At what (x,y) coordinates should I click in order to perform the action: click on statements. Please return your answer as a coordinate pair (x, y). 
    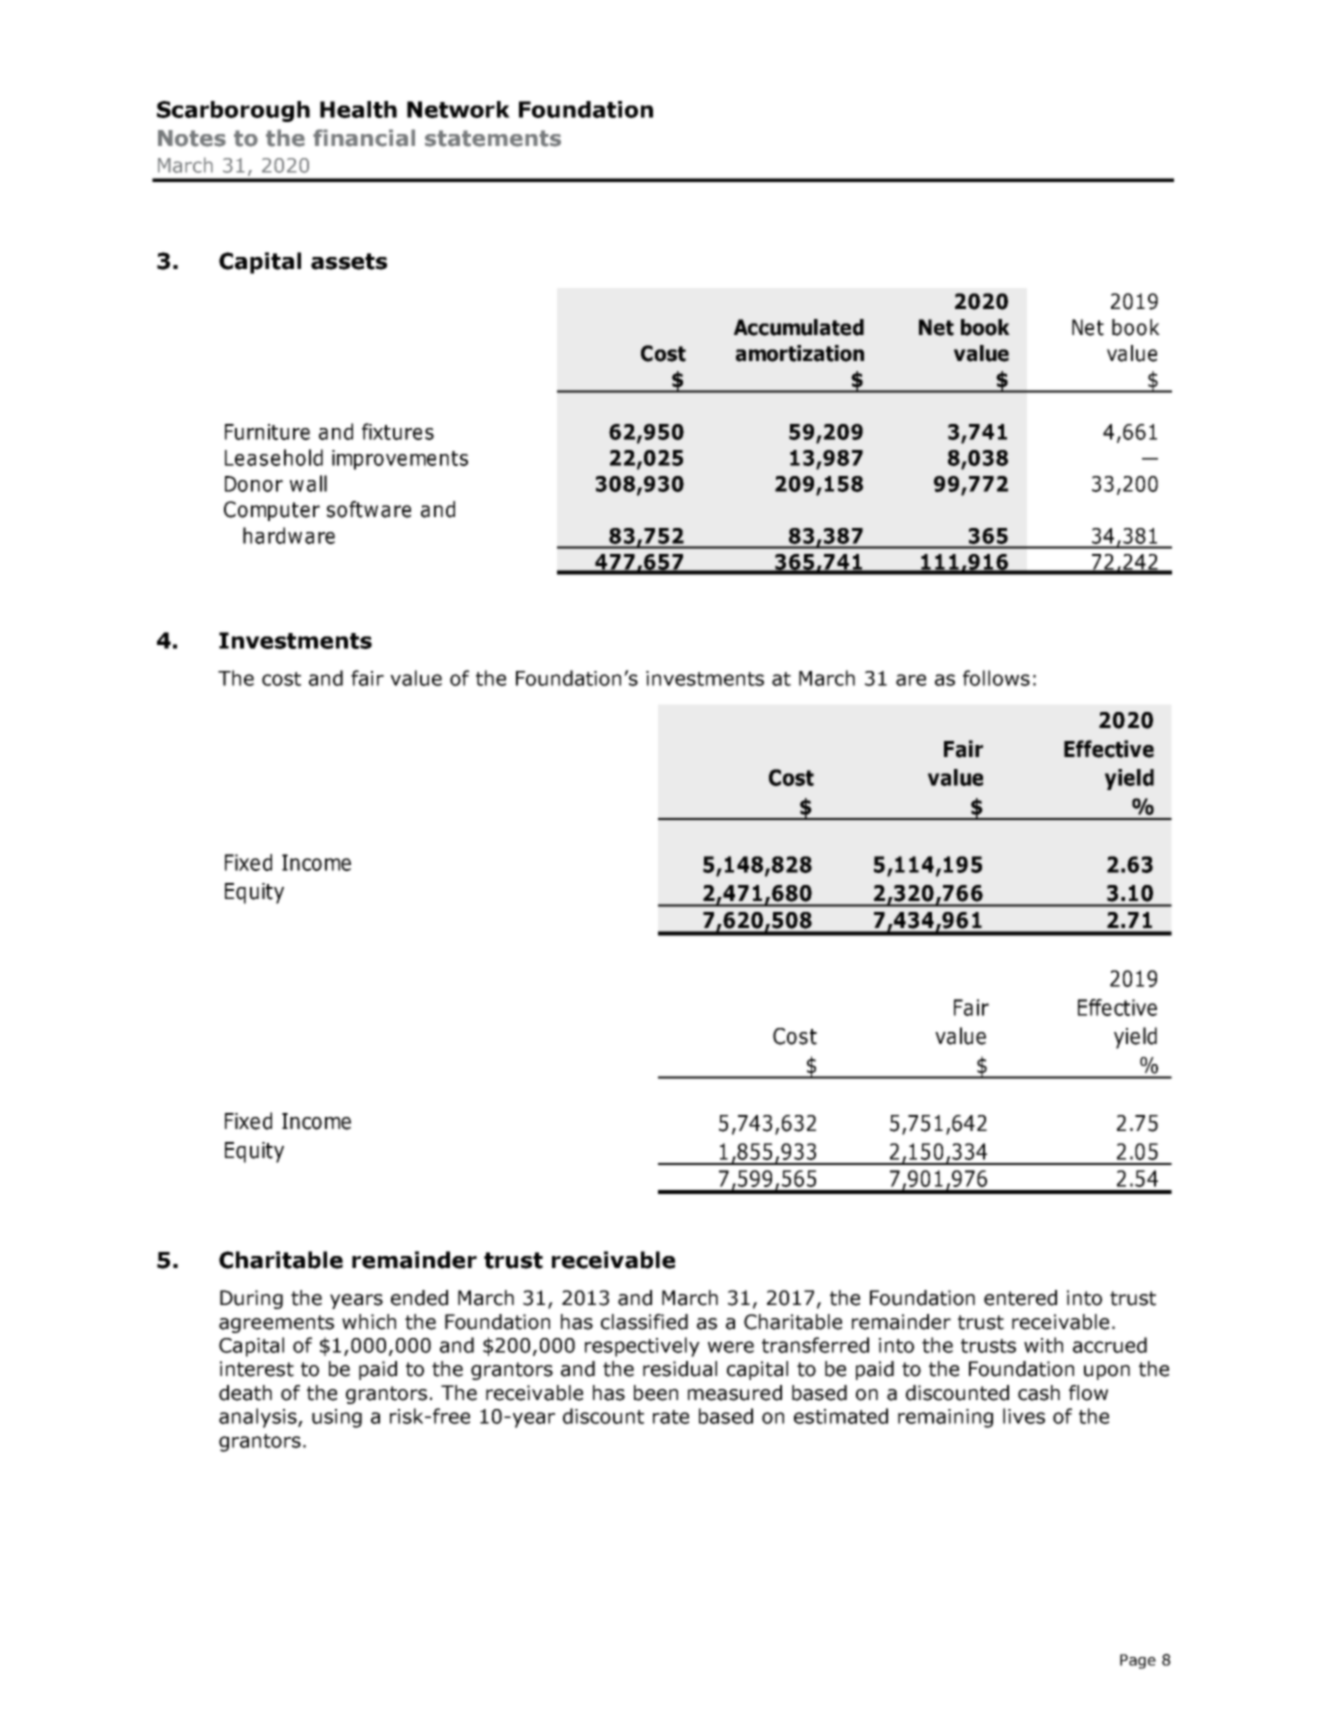
    Looking at the image, I should click on (493, 138).
